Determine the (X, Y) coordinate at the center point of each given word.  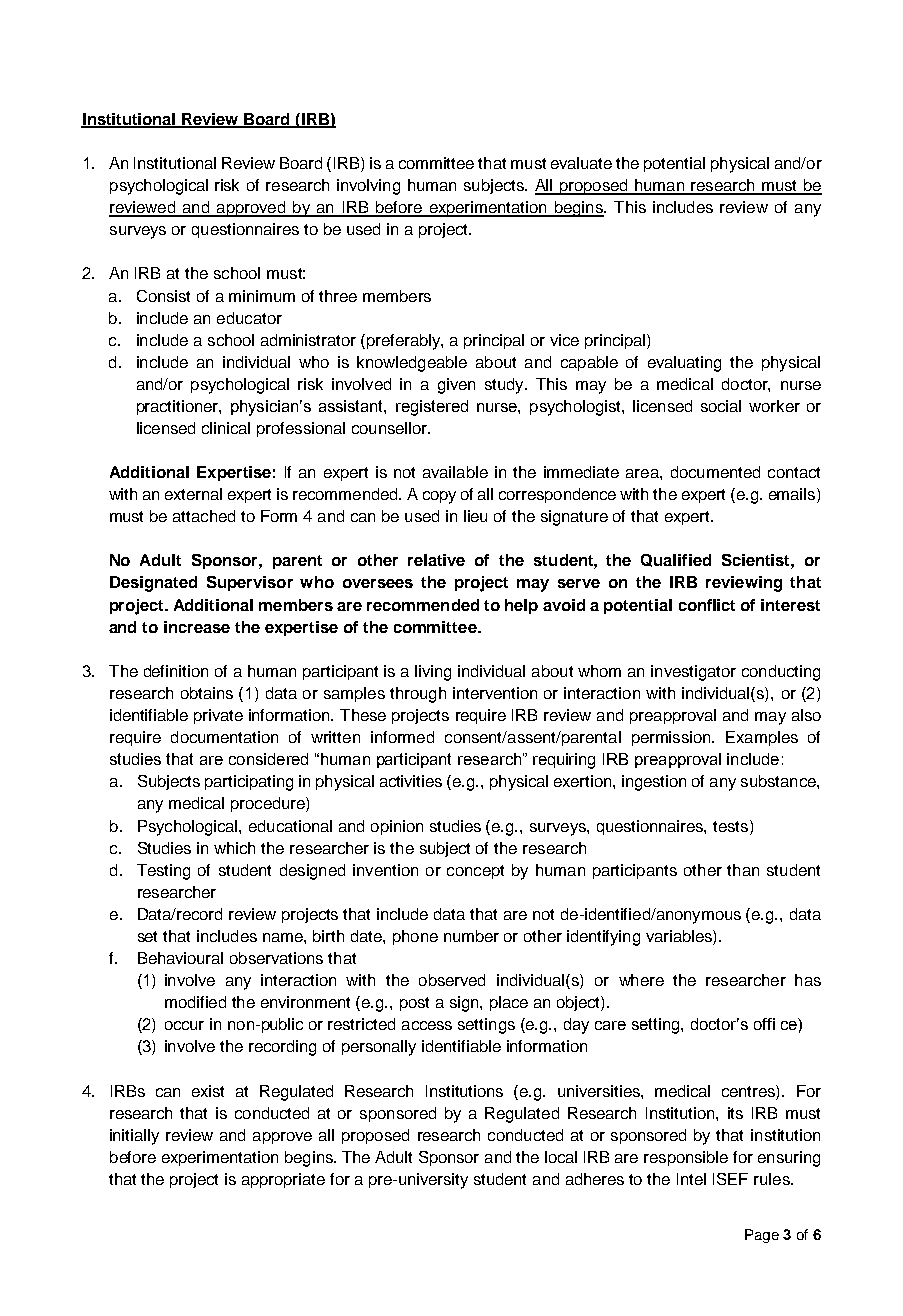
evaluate (581, 163)
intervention (495, 693)
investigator (693, 673)
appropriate (283, 1180)
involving (368, 187)
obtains (207, 693)
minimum (262, 296)
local (561, 1157)
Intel (691, 1179)
